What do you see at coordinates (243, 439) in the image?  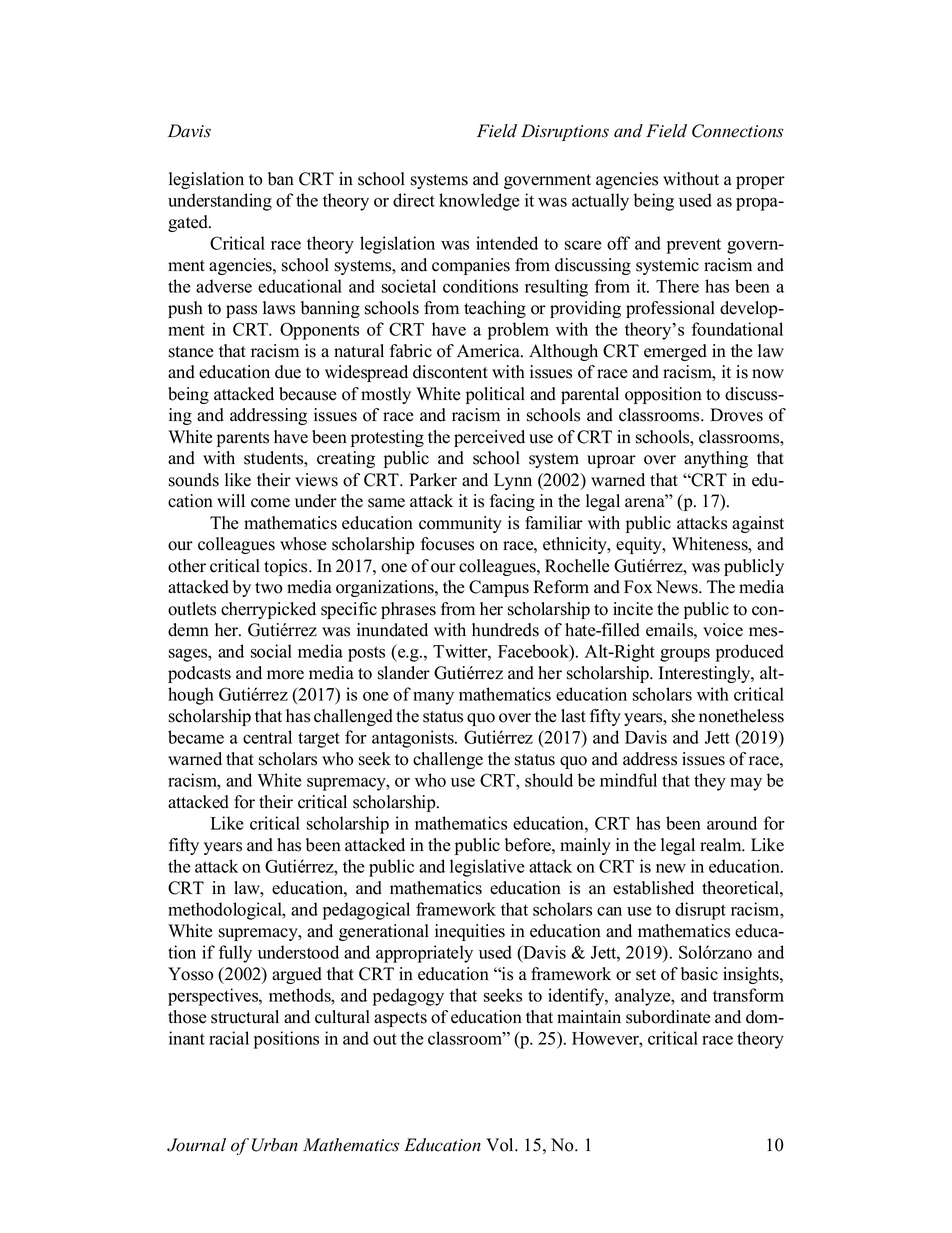 I see `parents` at bounding box center [243, 439].
